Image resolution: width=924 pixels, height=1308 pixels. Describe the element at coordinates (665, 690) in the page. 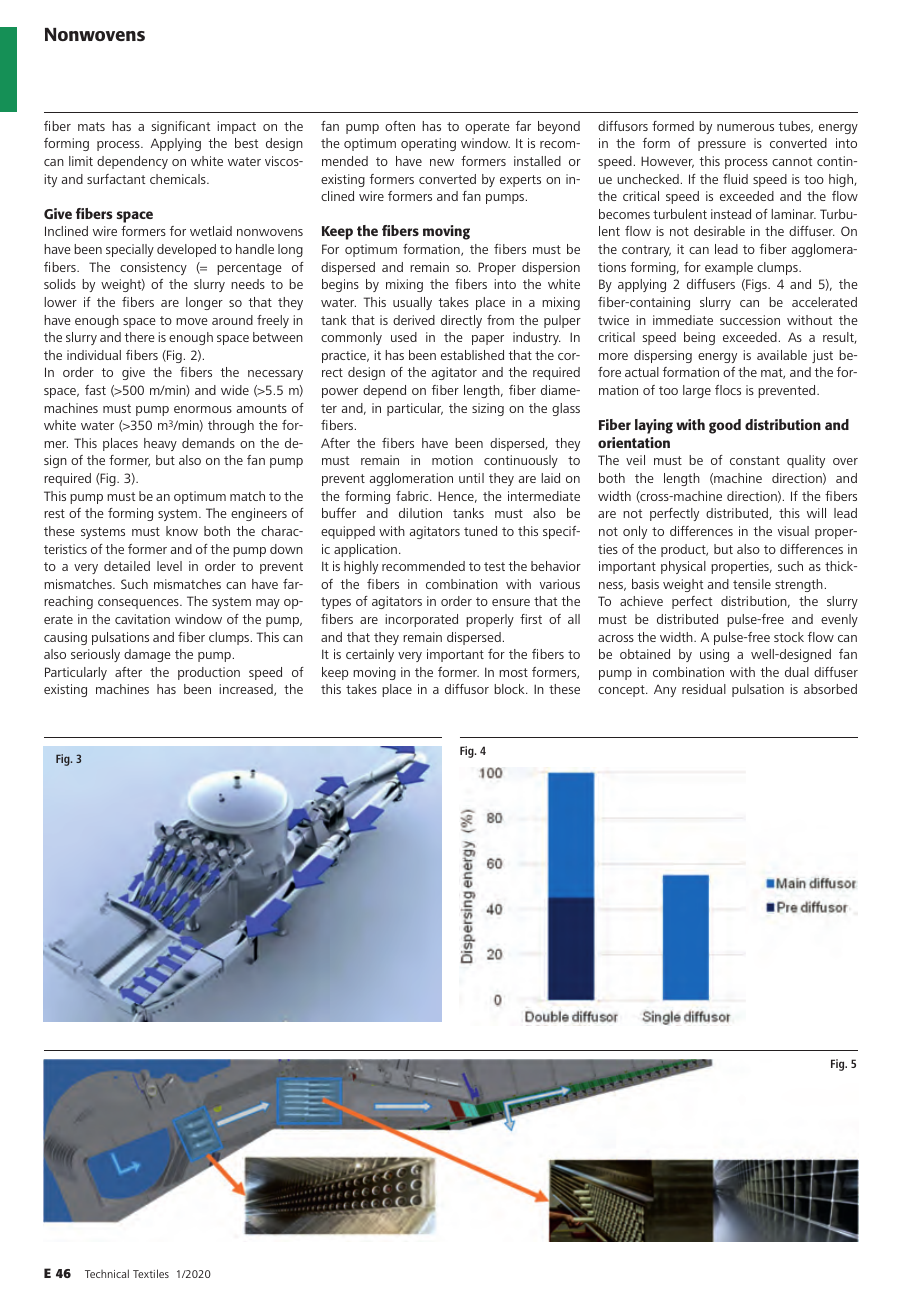

I see `Any` at that location.
